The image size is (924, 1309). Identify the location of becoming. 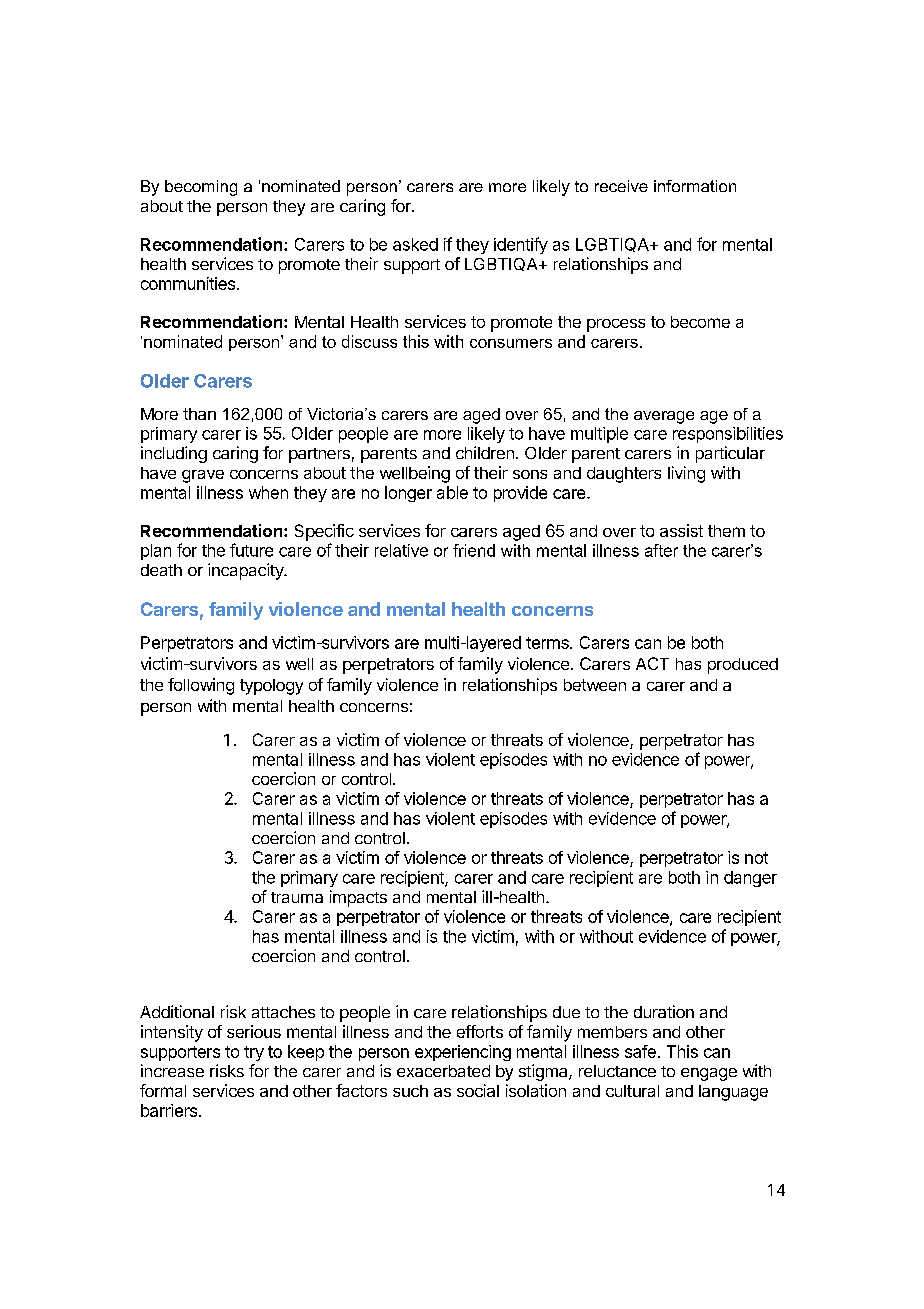
(201, 188).
